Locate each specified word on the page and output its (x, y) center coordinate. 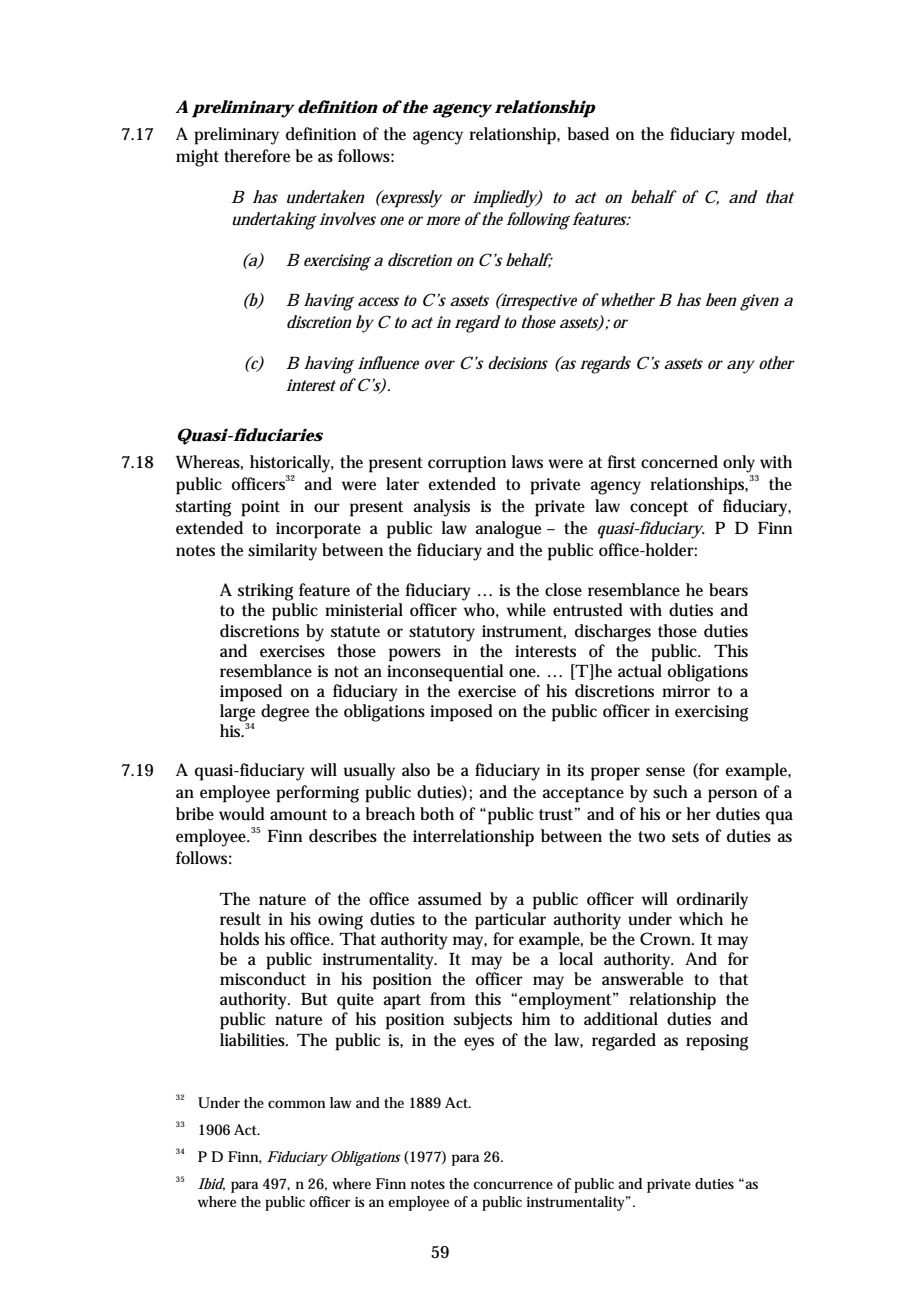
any (741, 367)
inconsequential (445, 673)
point (260, 508)
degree (285, 713)
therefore (257, 156)
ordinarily (712, 901)
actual (640, 671)
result (240, 919)
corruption (467, 464)
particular (510, 921)
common (296, 1104)
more (443, 220)
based (588, 133)
